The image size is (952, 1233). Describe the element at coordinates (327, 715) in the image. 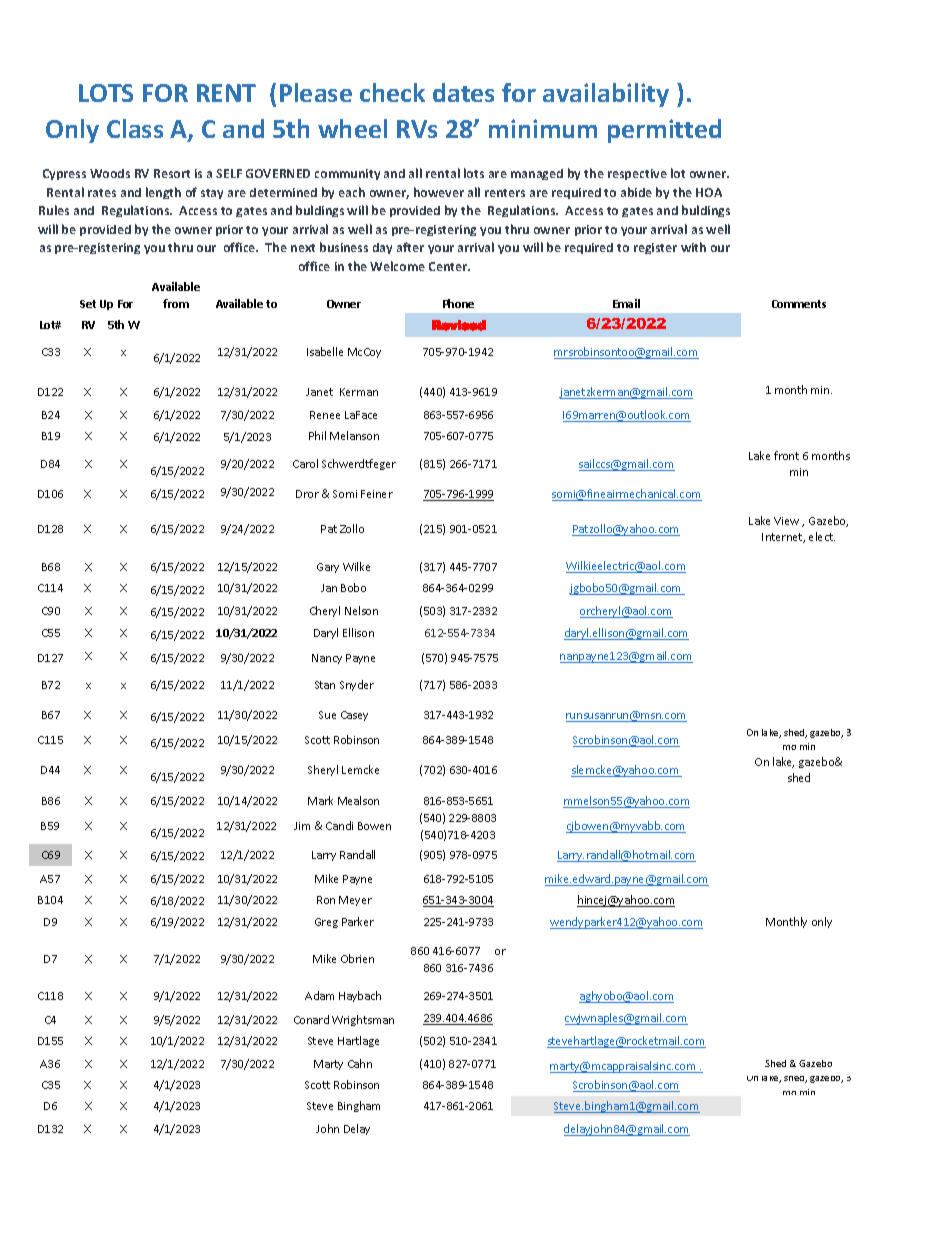

I see `Sue` at that location.
